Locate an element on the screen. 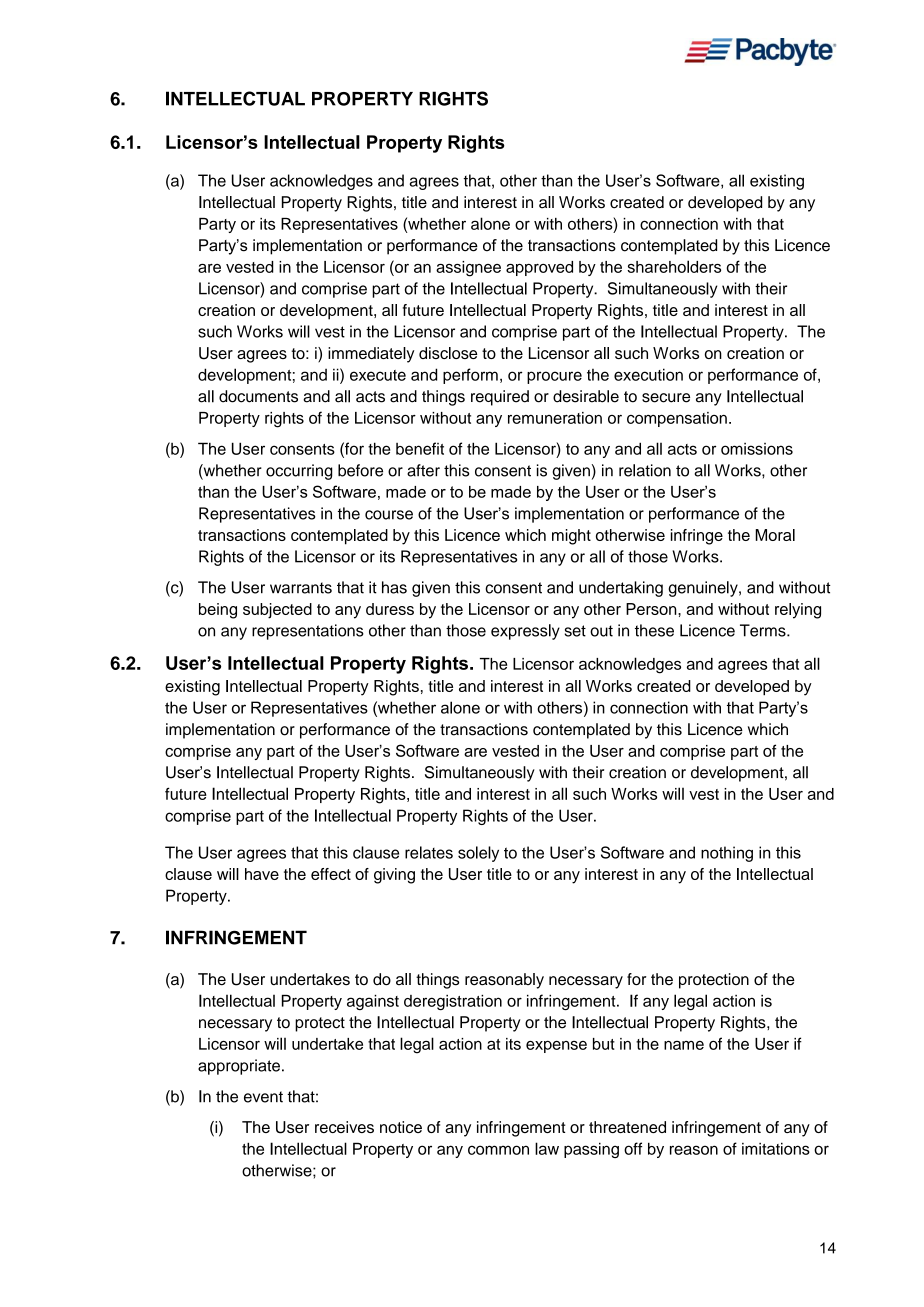 This screenshot has width=924, height=1307. warrants is located at coordinates (301, 588).
